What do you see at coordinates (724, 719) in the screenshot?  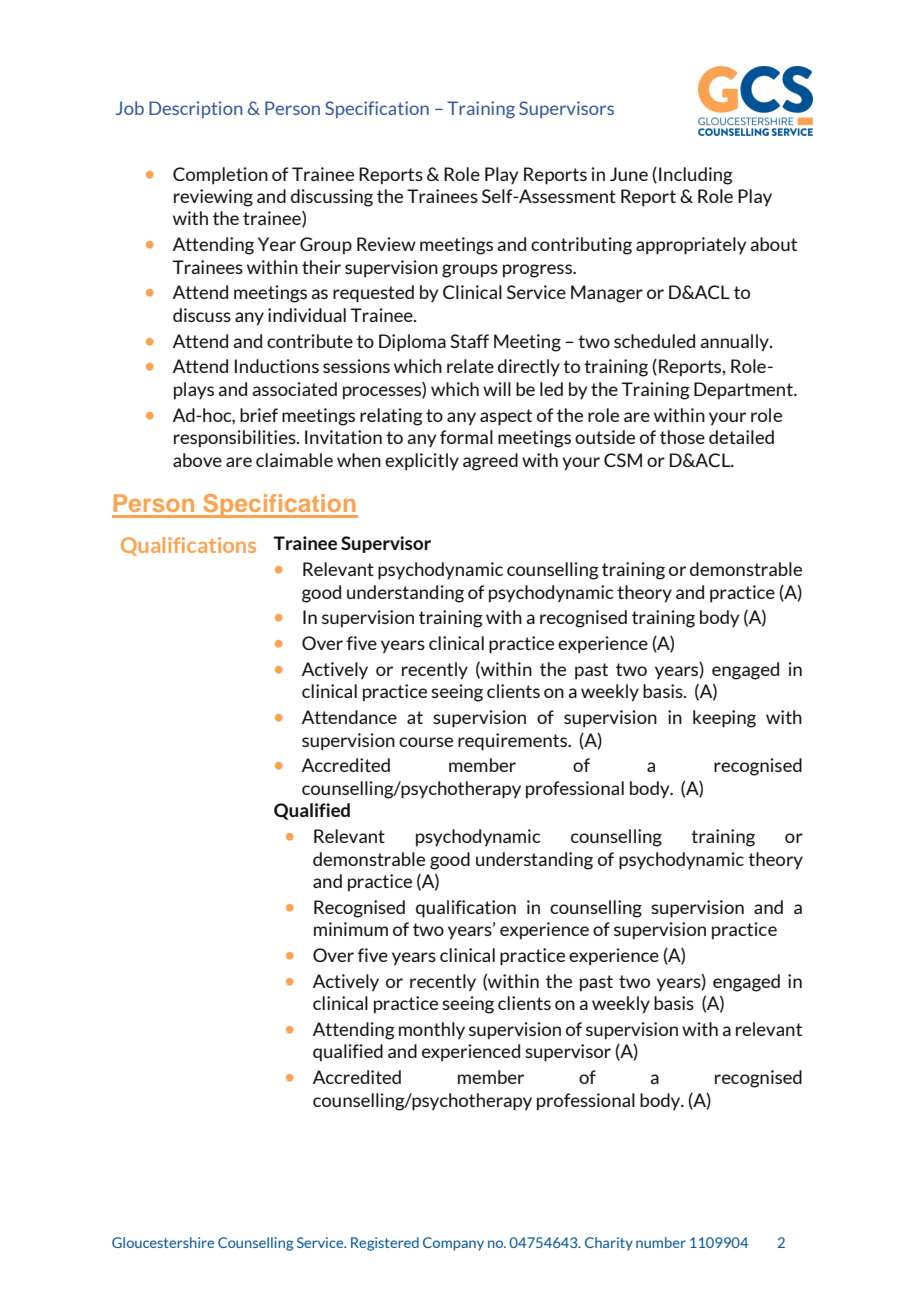 I see `keeping` at bounding box center [724, 719].
